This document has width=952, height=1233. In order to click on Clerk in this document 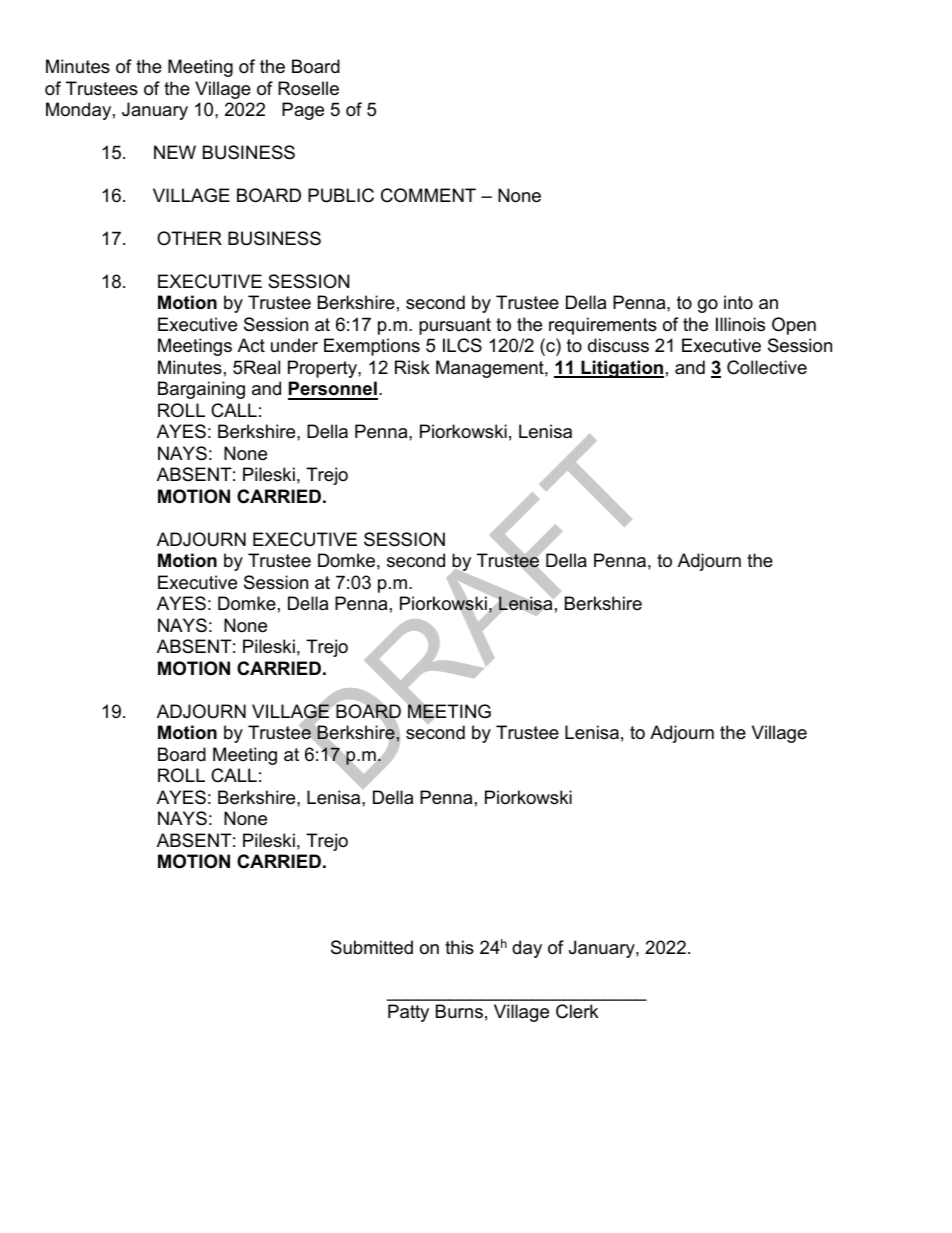, I will do `click(577, 1011)`.
